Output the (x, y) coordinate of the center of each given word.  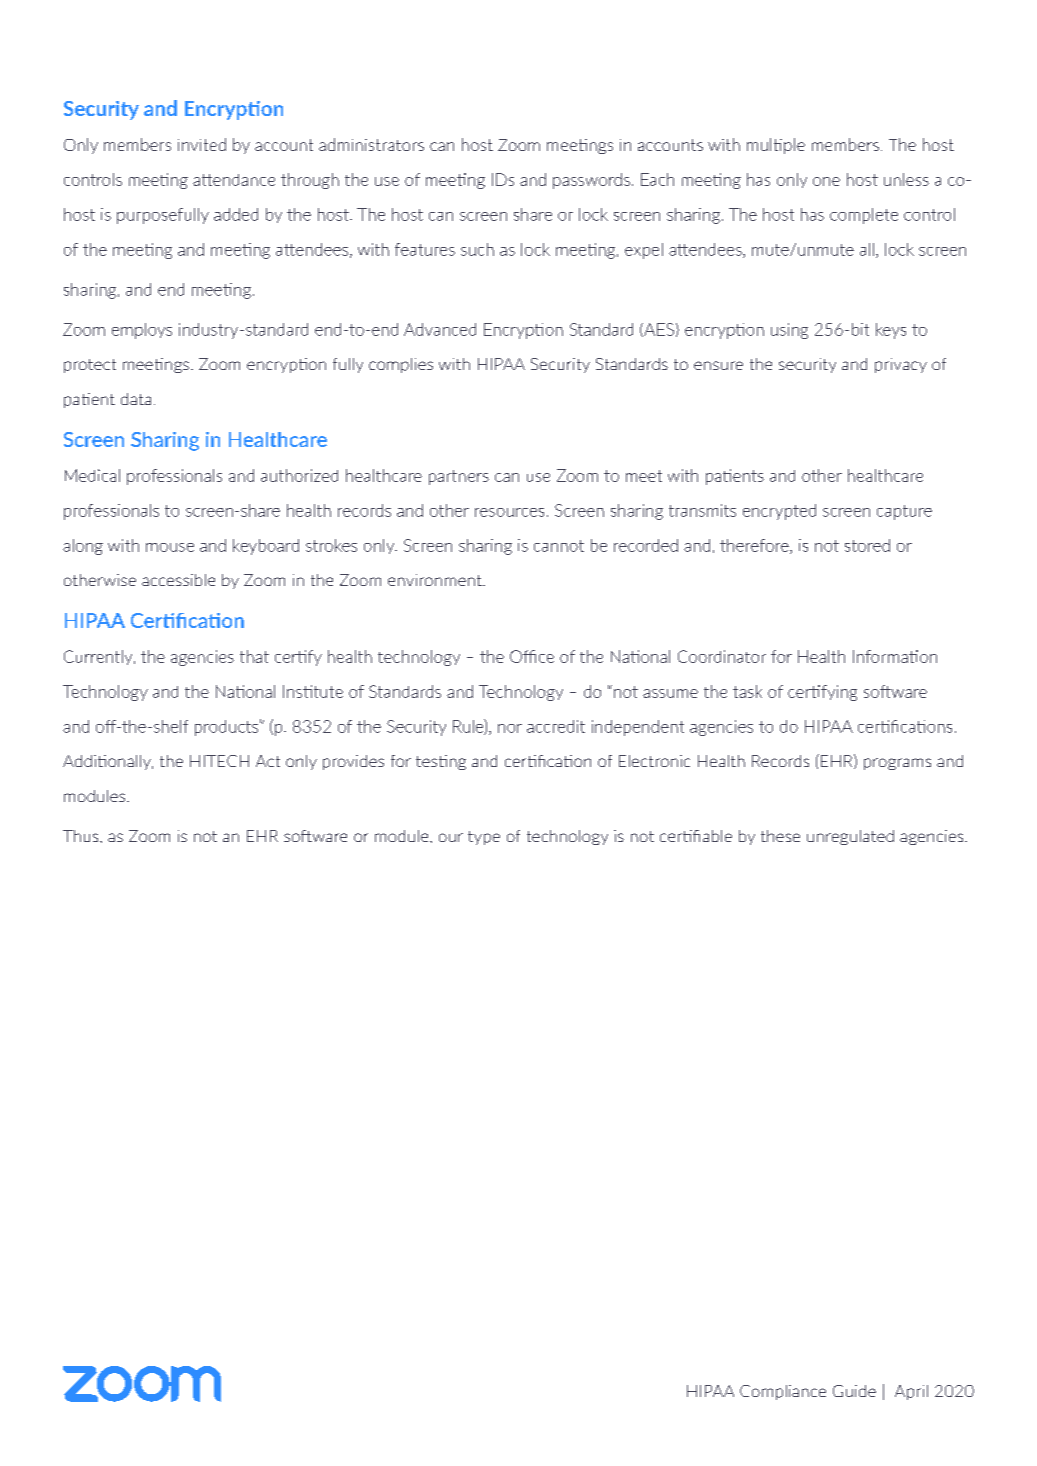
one (826, 181)
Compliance (783, 1392)
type (484, 838)
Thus (82, 836)
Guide (854, 1391)
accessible (178, 580)
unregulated (850, 837)
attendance (234, 180)
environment (436, 580)
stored (867, 545)
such (477, 249)
